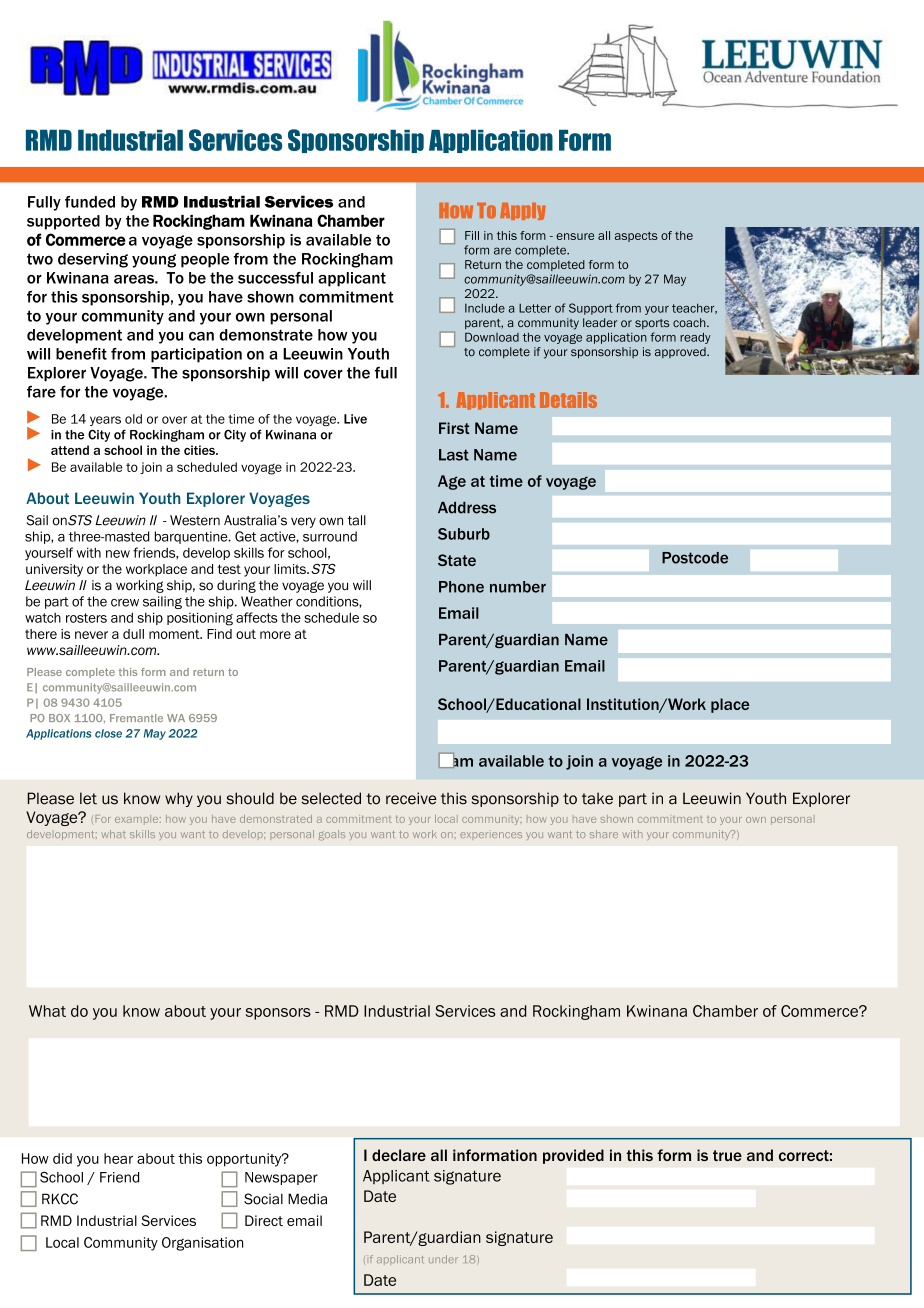  What do you see at coordinates (568, 400) in the screenshot?
I see `Details` at bounding box center [568, 400].
